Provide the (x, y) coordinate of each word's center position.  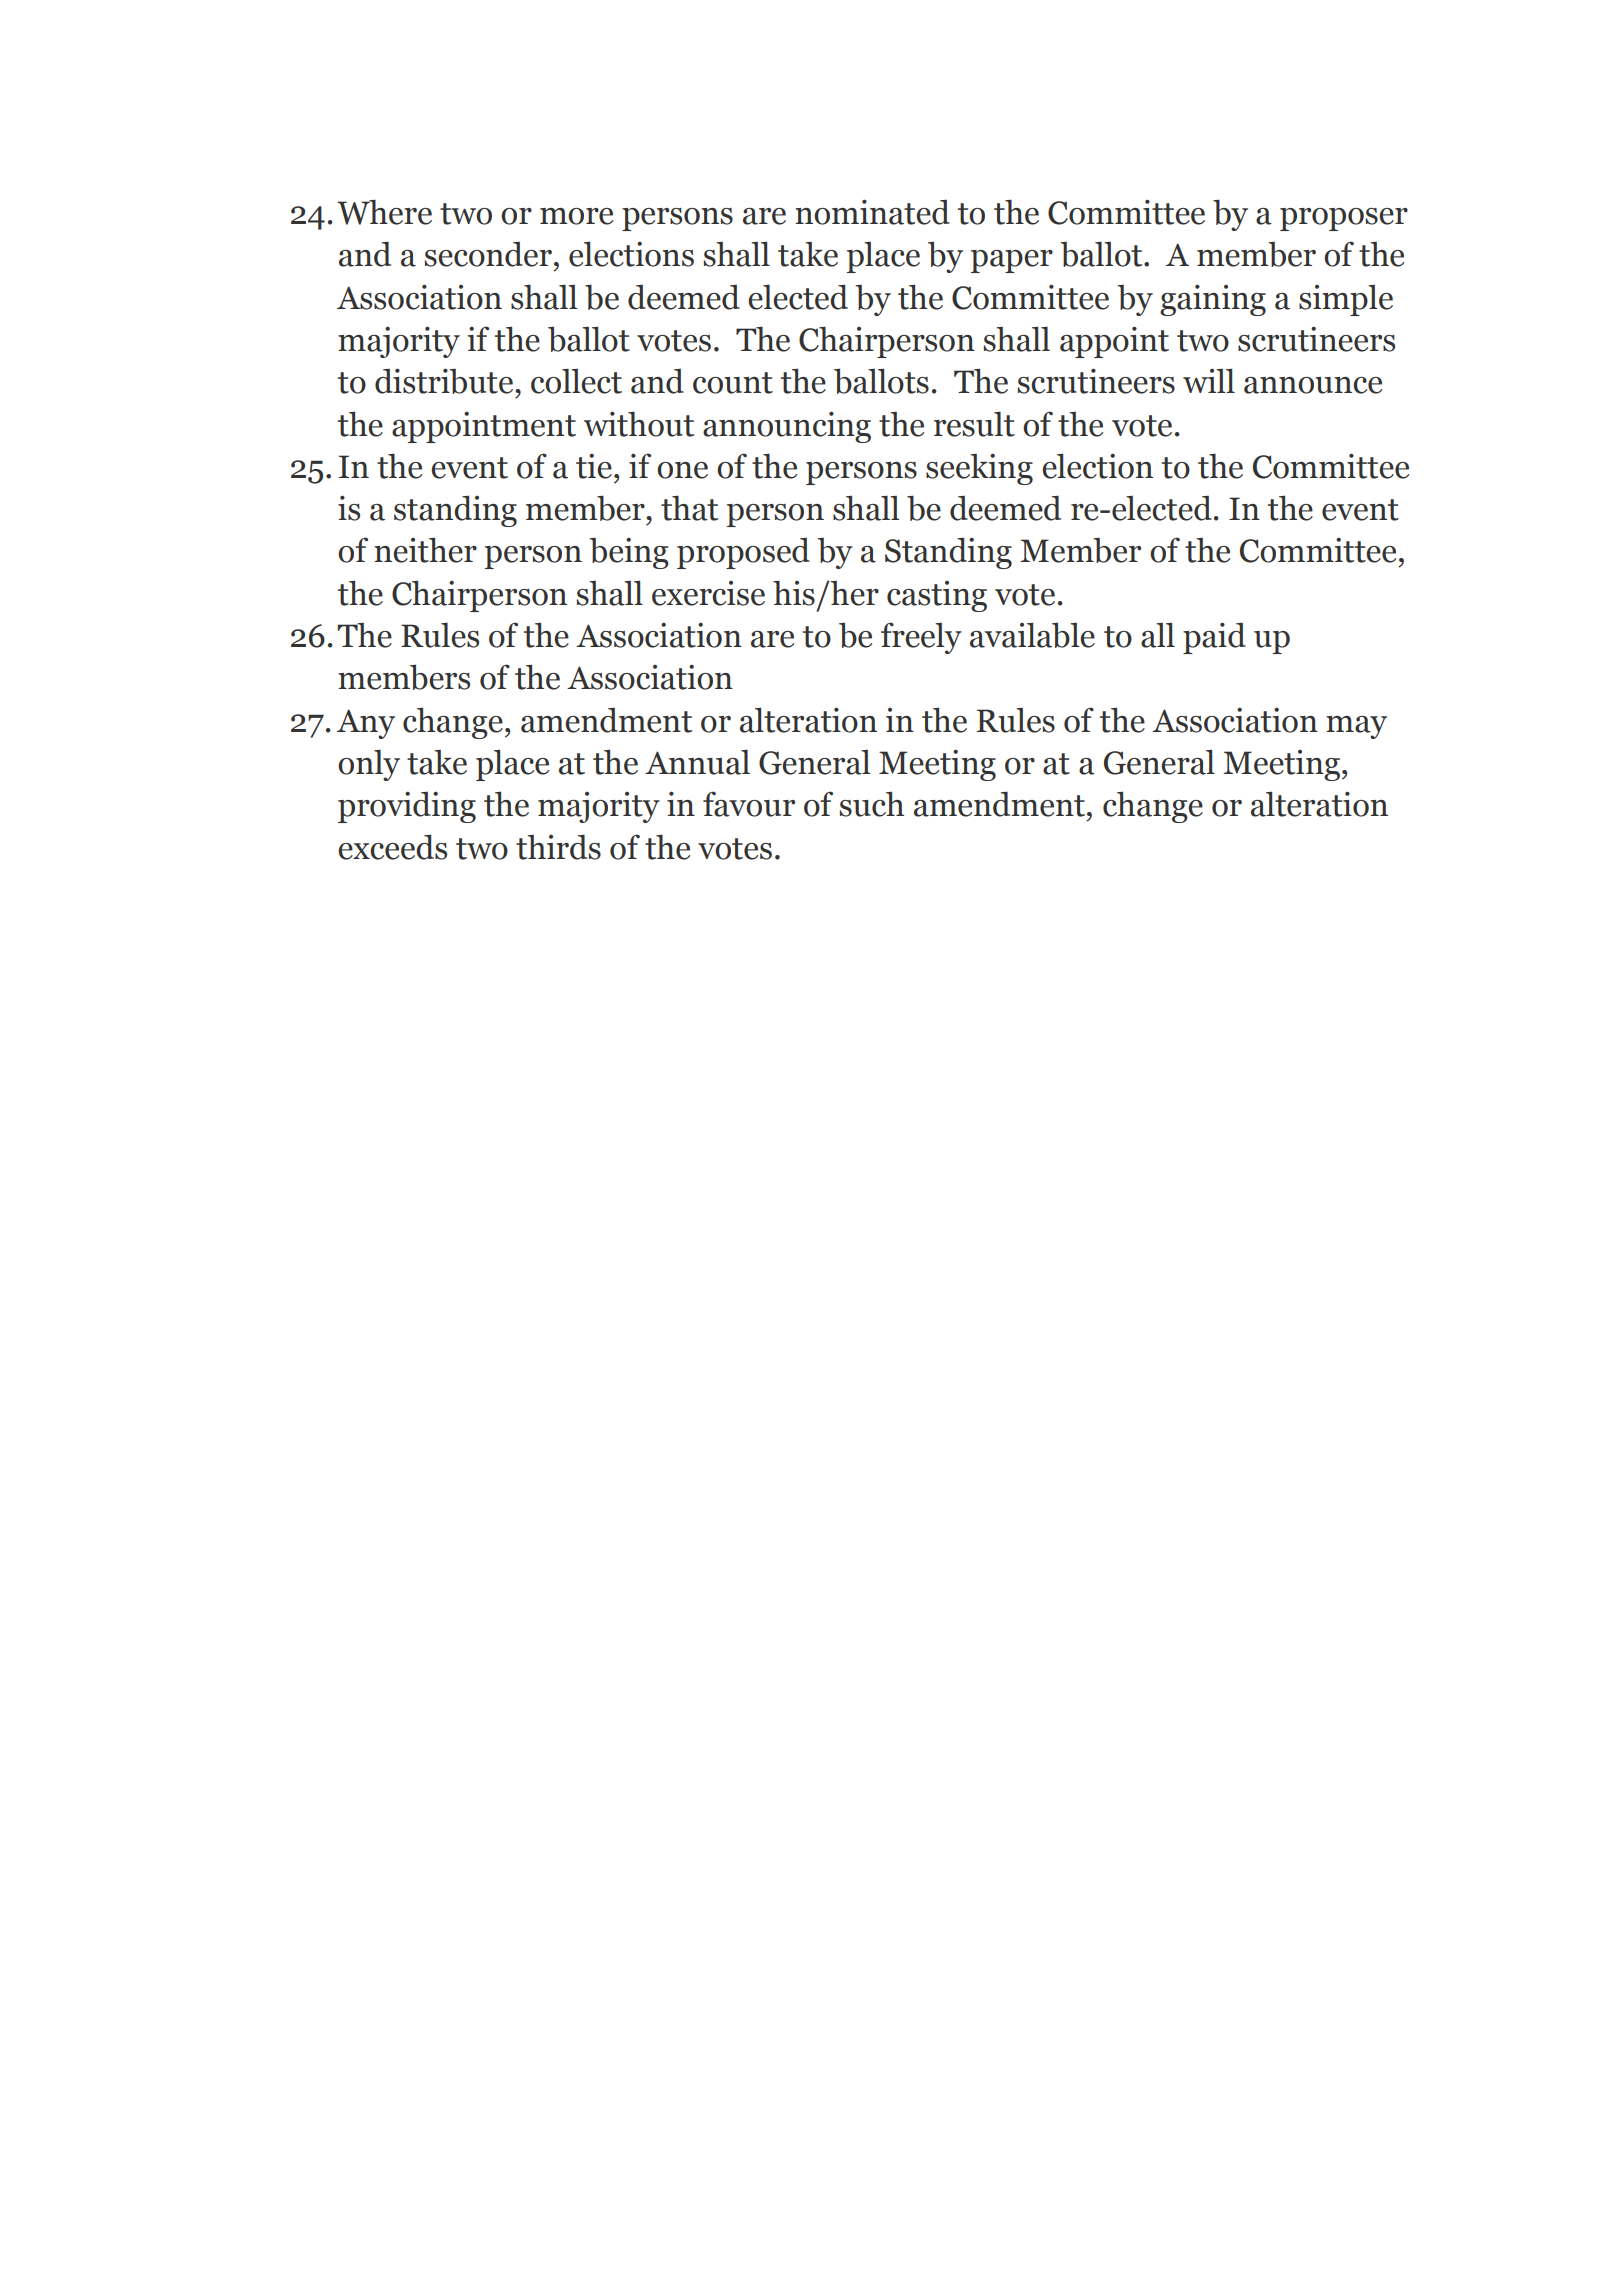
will (1209, 380)
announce (1313, 385)
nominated (872, 212)
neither (425, 550)
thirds (558, 847)
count (733, 383)
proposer (1344, 219)
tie (594, 466)
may (1356, 727)
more (576, 216)
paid (1214, 638)
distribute (445, 381)
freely (921, 638)
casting (937, 596)
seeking (979, 469)
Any (366, 724)
